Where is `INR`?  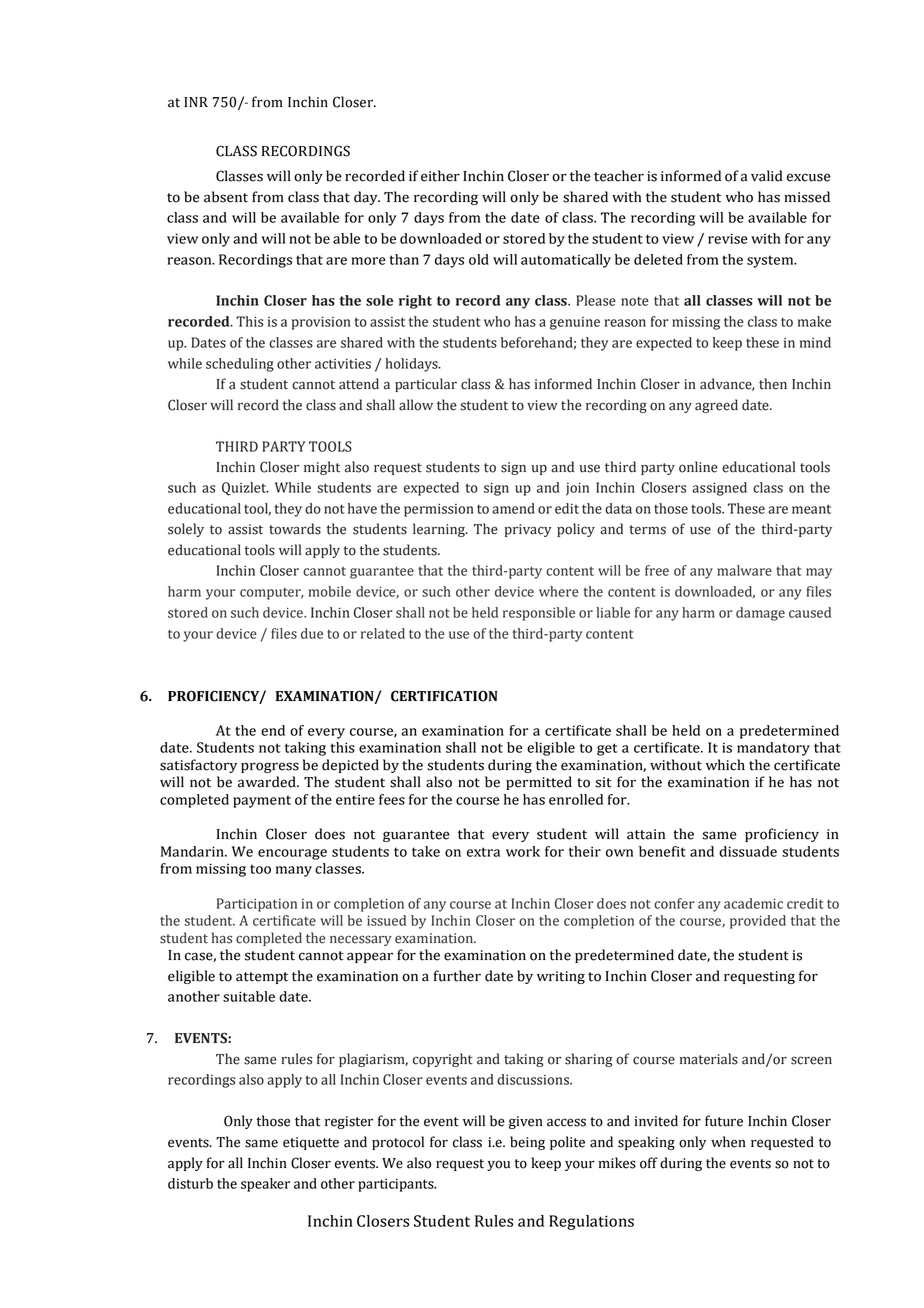
INR is located at coordinates (196, 102).
